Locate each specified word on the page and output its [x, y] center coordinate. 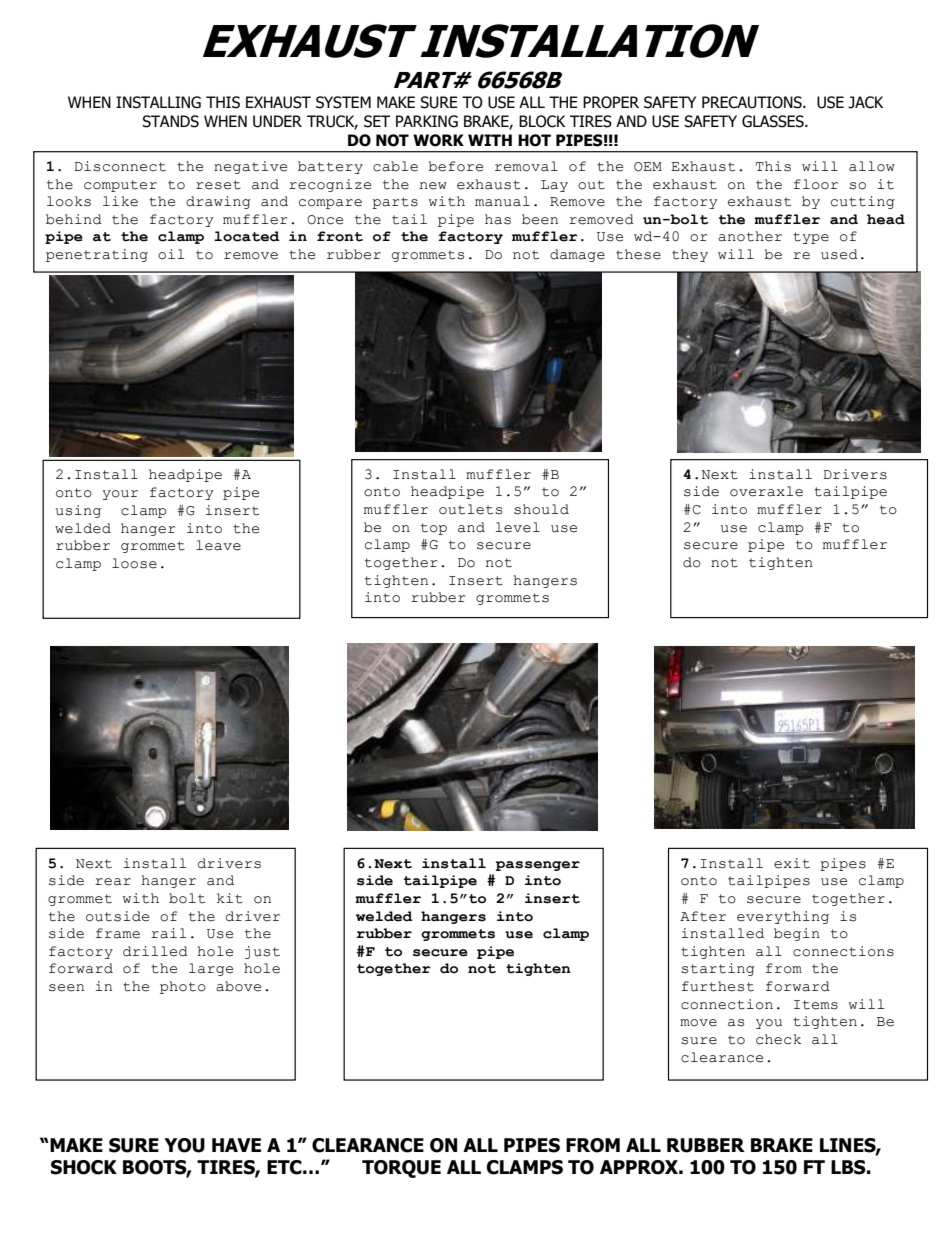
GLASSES [774, 121]
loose [134, 563]
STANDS [170, 121]
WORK [438, 140]
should [541, 509]
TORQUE [401, 1169]
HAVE [236, 1145]
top [434, 529]
